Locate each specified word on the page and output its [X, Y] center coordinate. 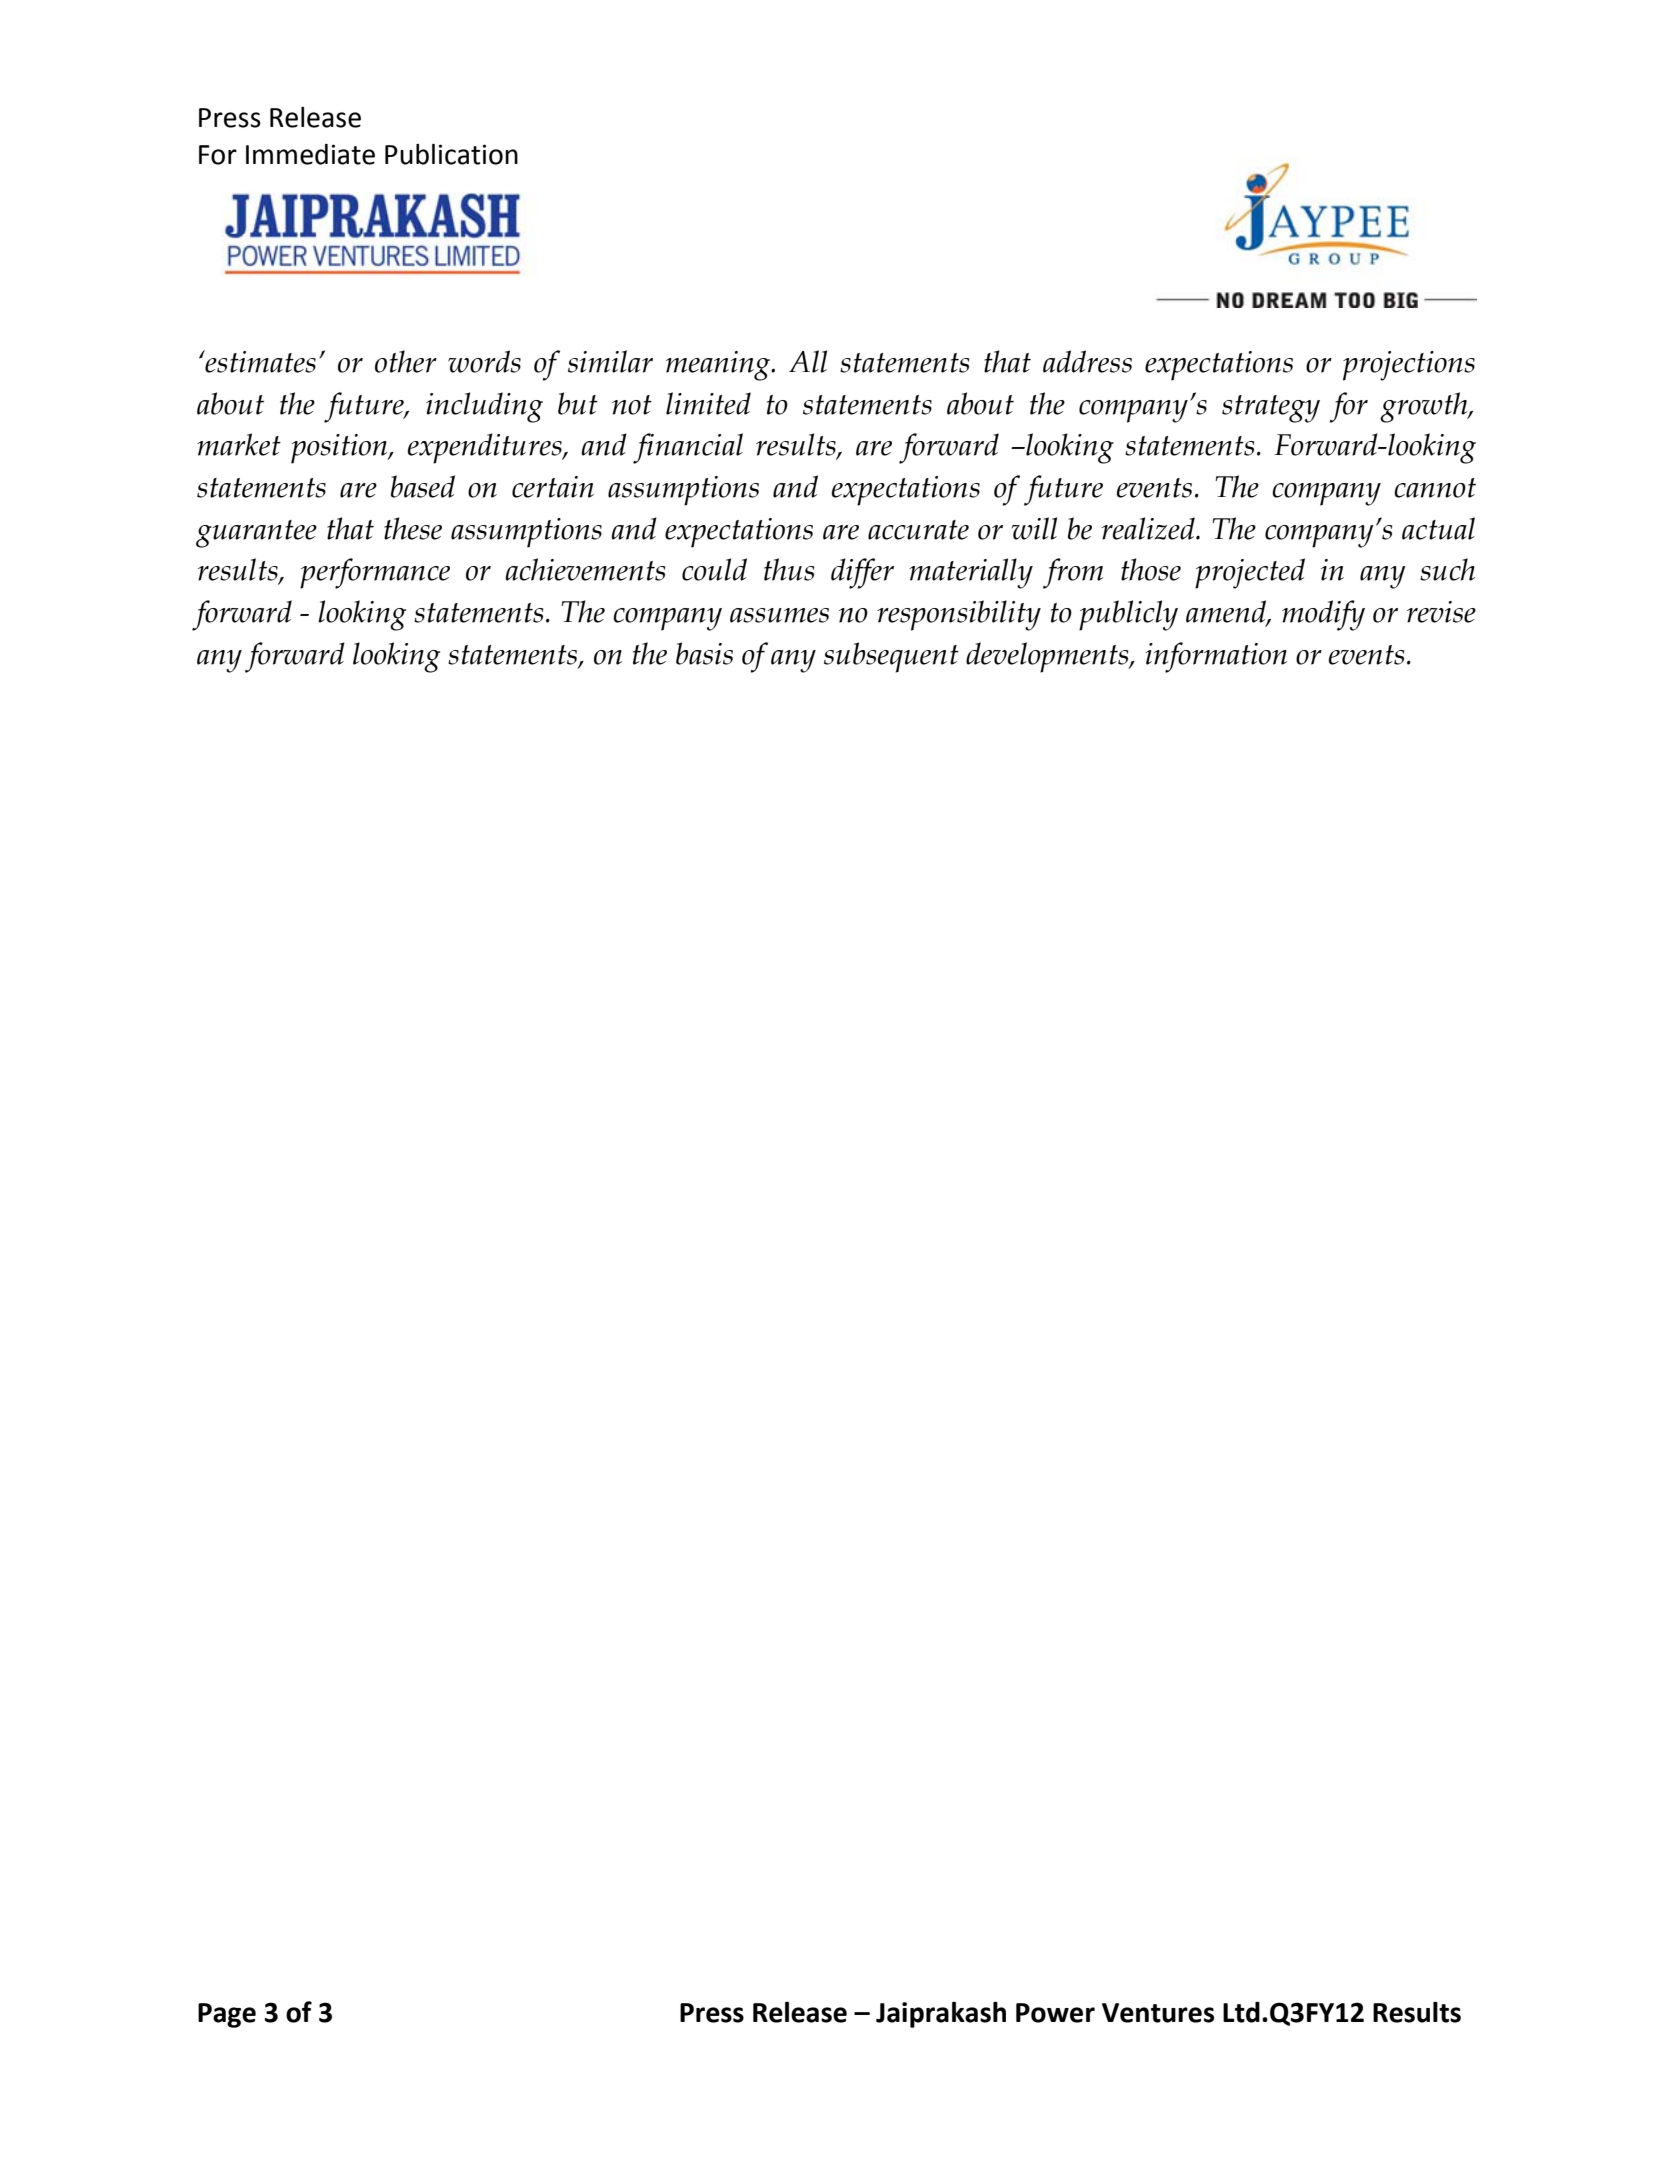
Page [227, 2015]
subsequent [891, 657]
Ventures [1158, 2013]
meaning [719, 366]
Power [1055, 2013]
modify [1323, 615]
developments [1048, 657]
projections [1409, 366]
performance [375, 573]
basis [704, 653]
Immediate [310, 154]
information [1216, 657]
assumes [779, 615]
